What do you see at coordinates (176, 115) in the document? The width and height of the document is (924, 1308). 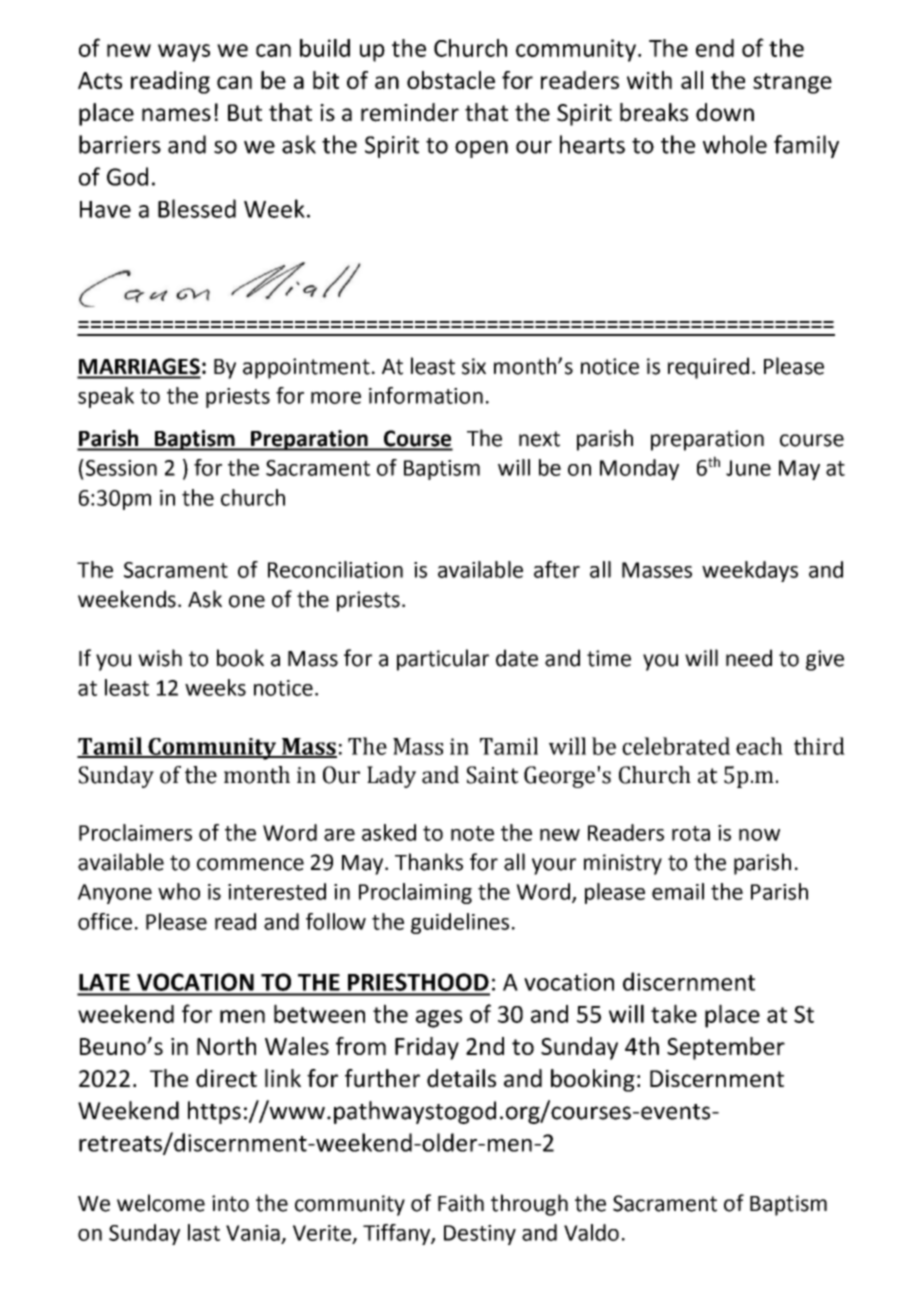 I see `names` at bounding box center [176, 115].
